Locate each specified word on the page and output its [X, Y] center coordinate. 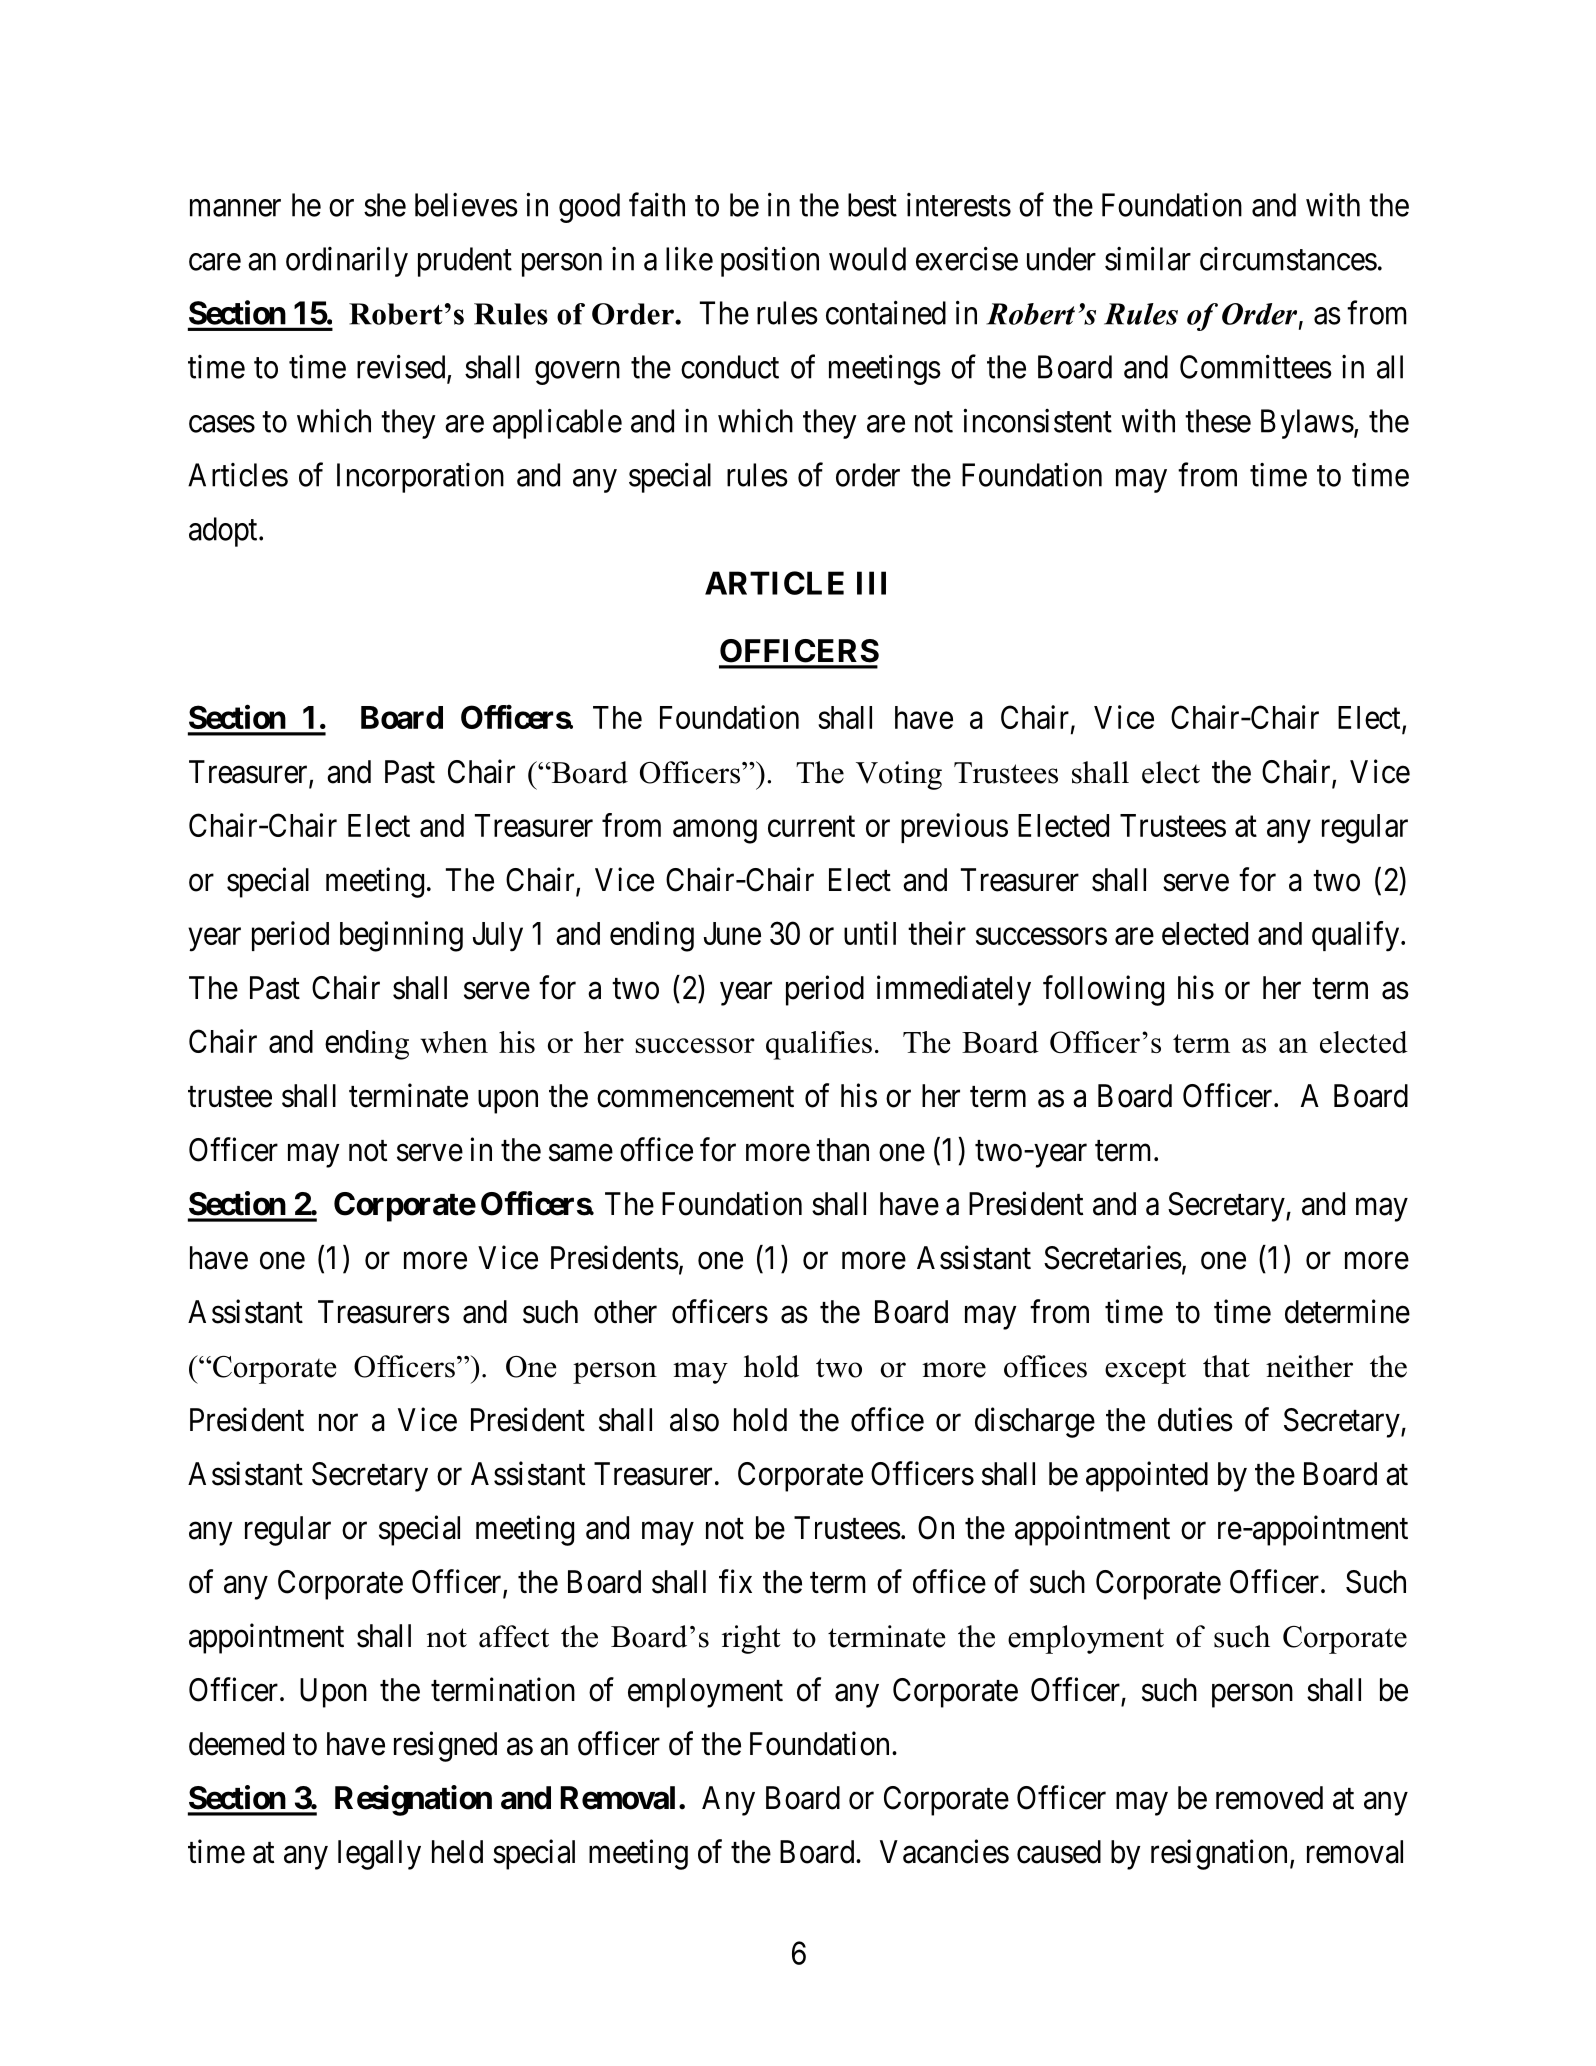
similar [1148, 258]
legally [379, 1855]
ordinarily [347, 261]
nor [338, 1423]
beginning [401, 936]
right [751, 1639]
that [1226, 1366]
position [770, 261]
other [625, 1312]
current [811, 826]
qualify [1357, 936]
